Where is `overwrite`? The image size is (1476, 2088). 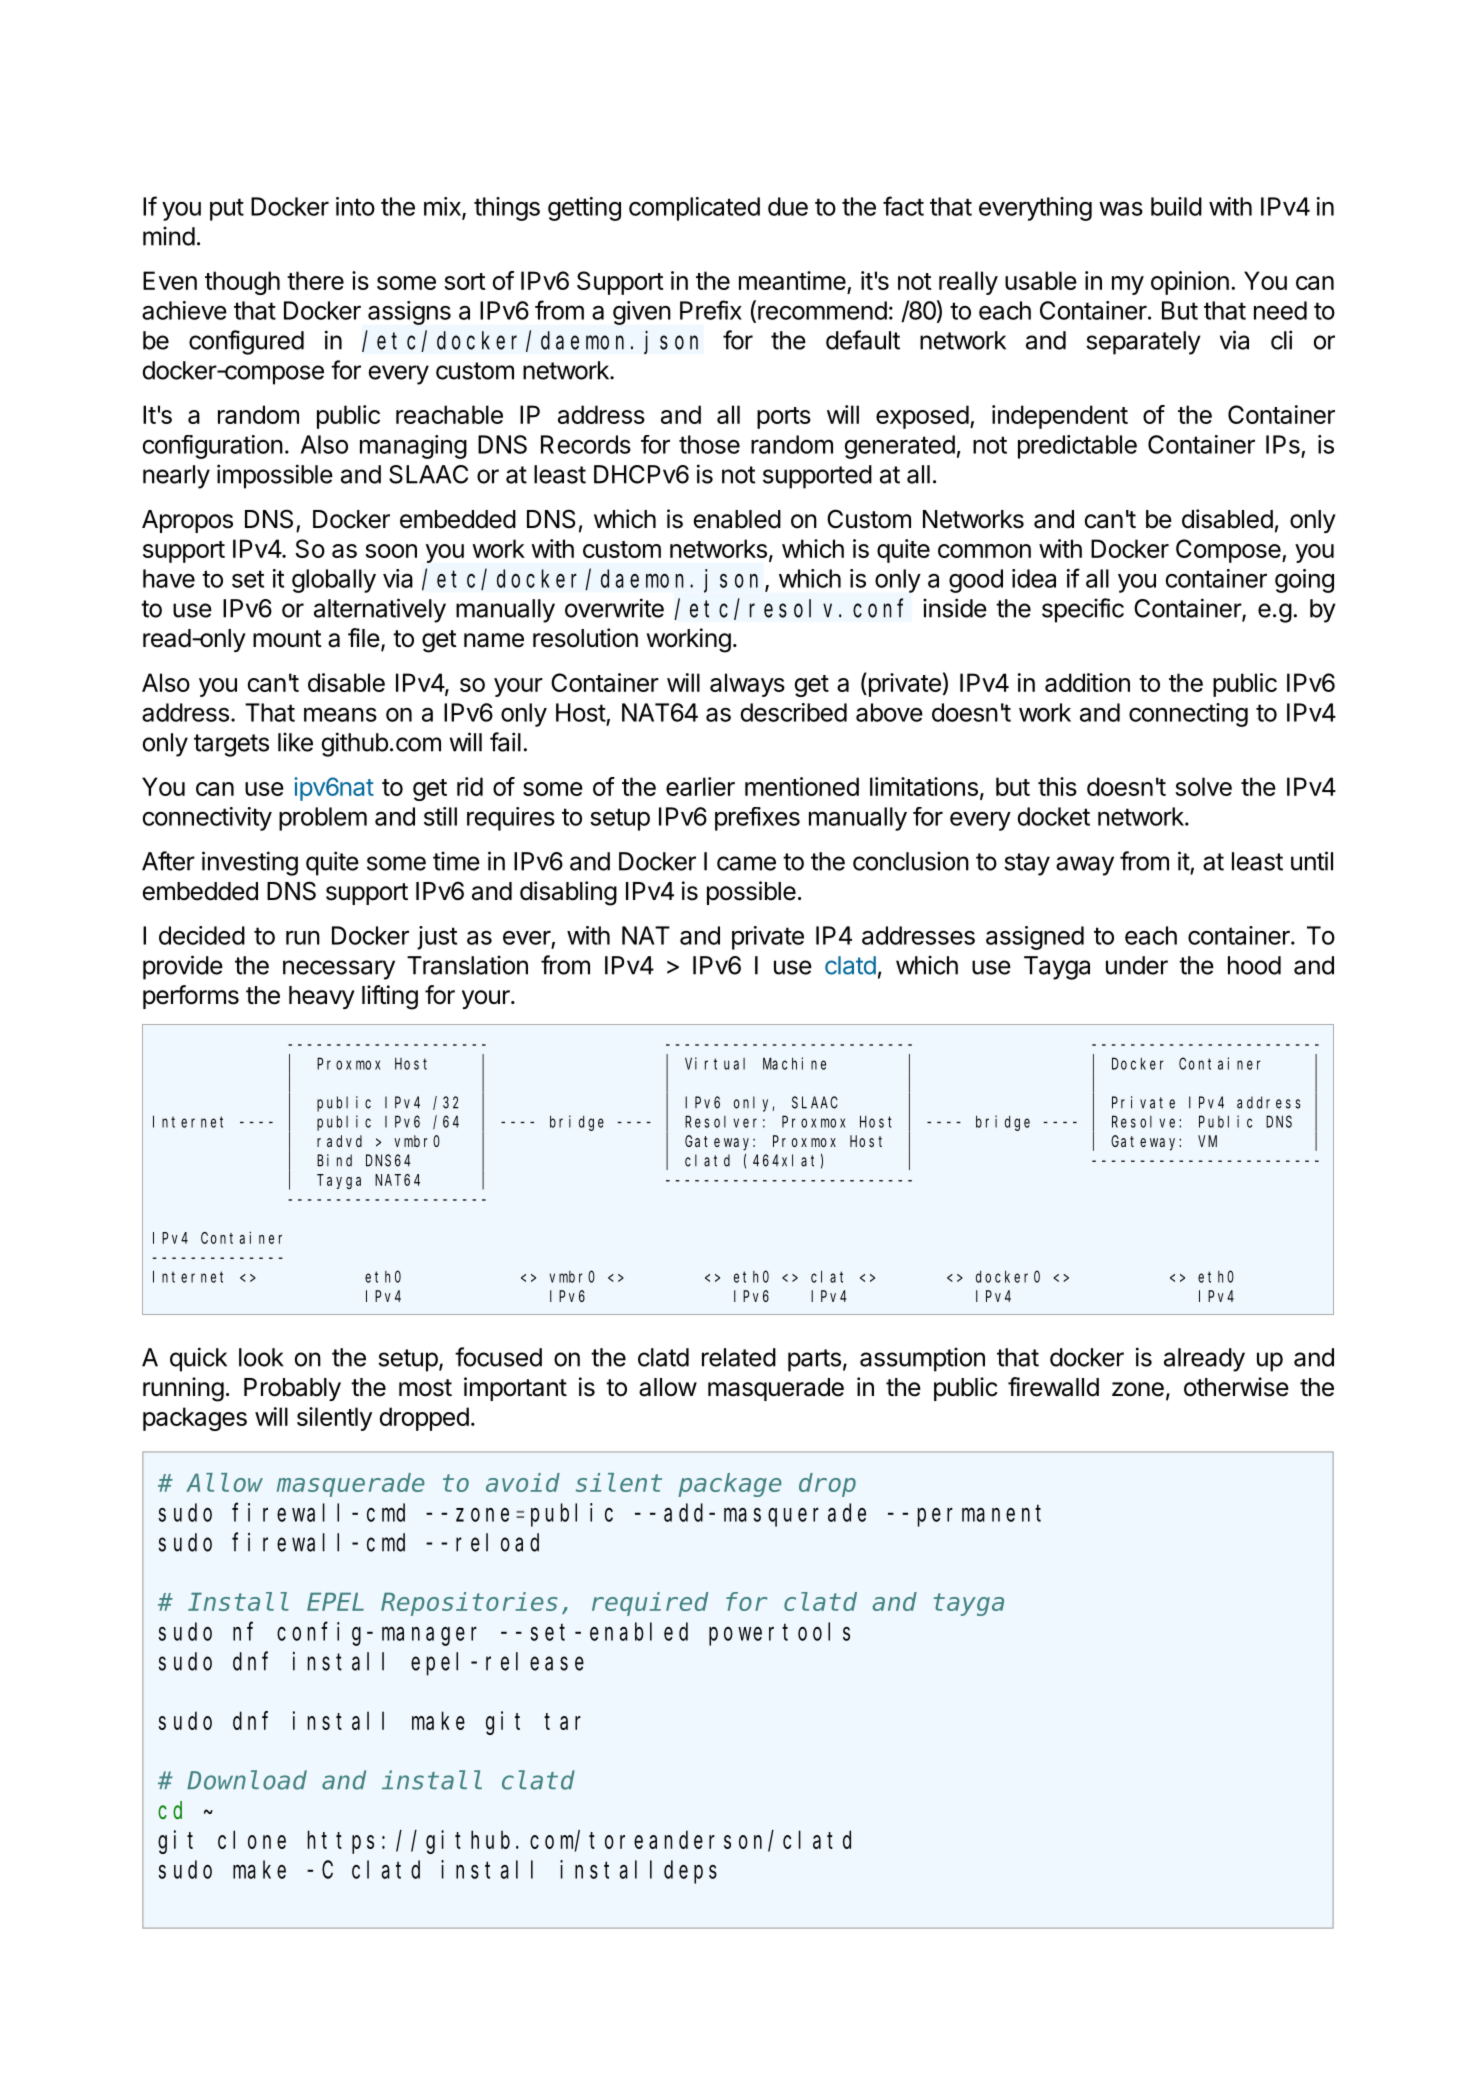
overwrite is located at coordinates (614, 608).
